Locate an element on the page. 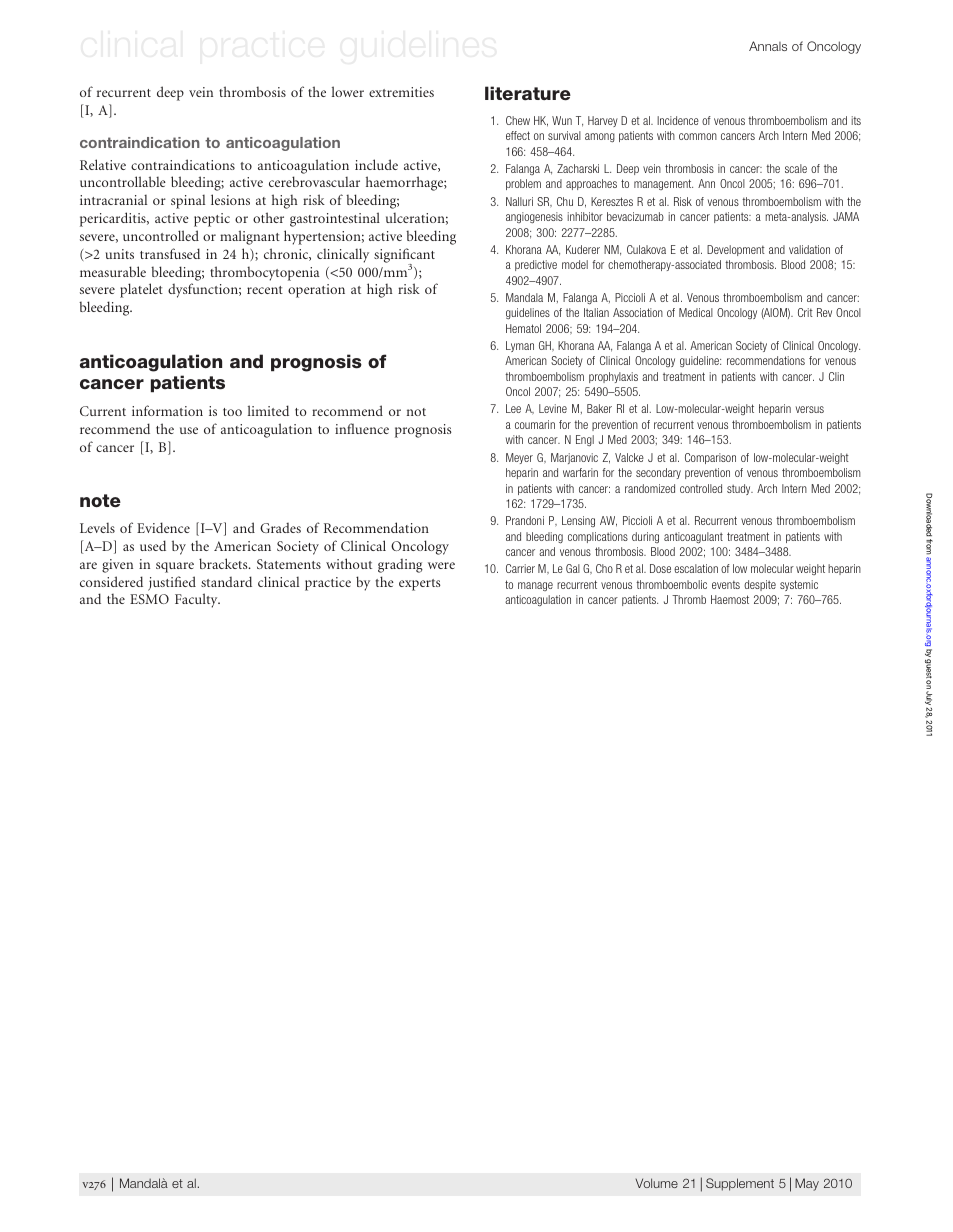  Annals is located at coordinates (768, 46).
